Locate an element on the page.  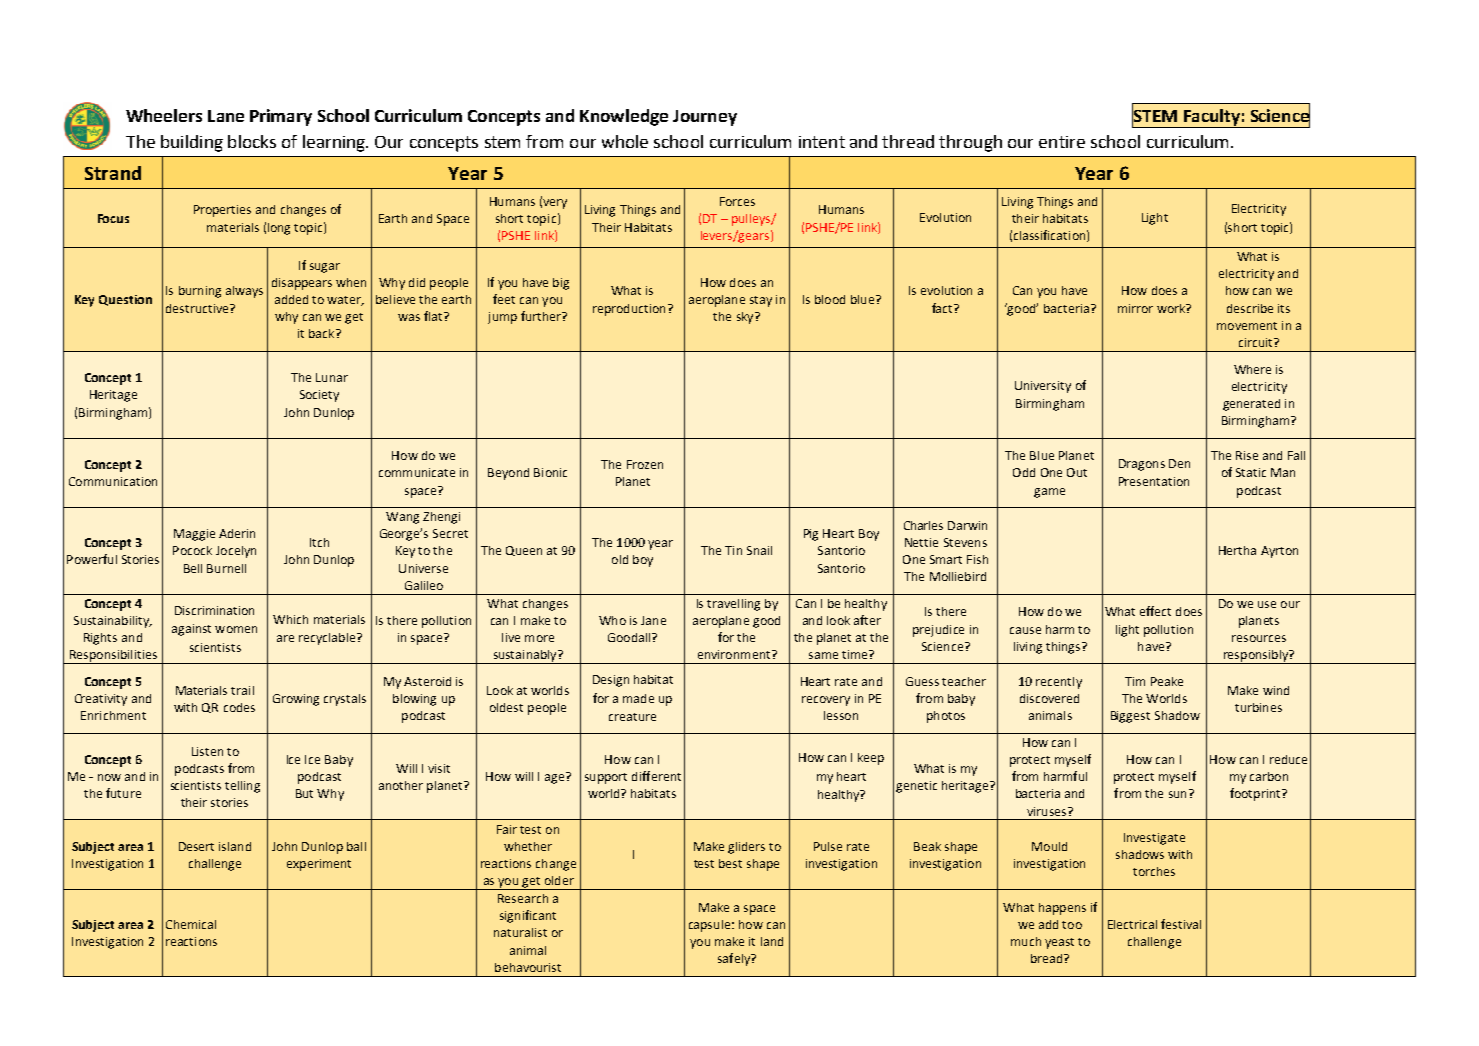
Electrical is located at coordinates (1132, 924).
